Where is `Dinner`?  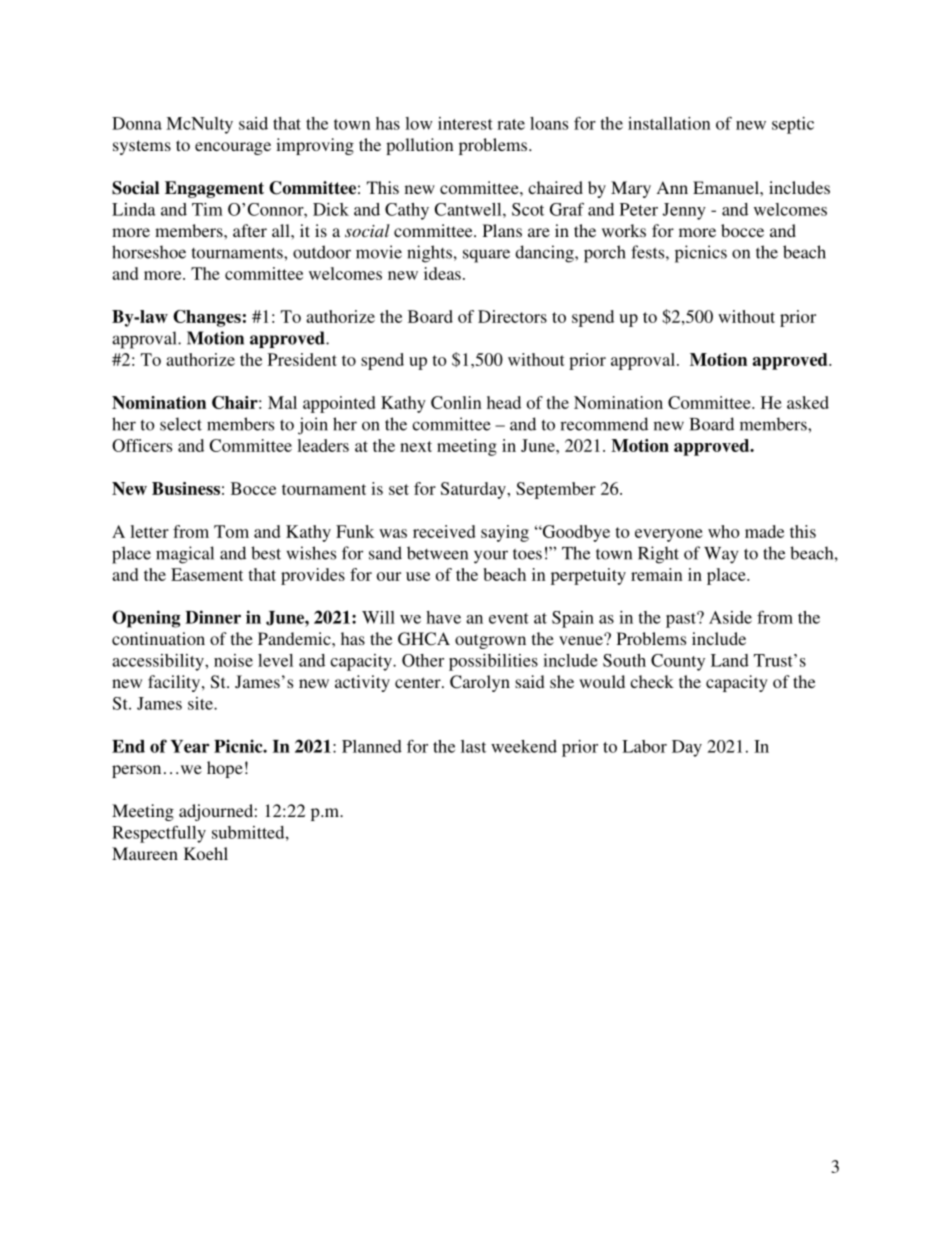 Dinner is located at coordinates (213, 617).
